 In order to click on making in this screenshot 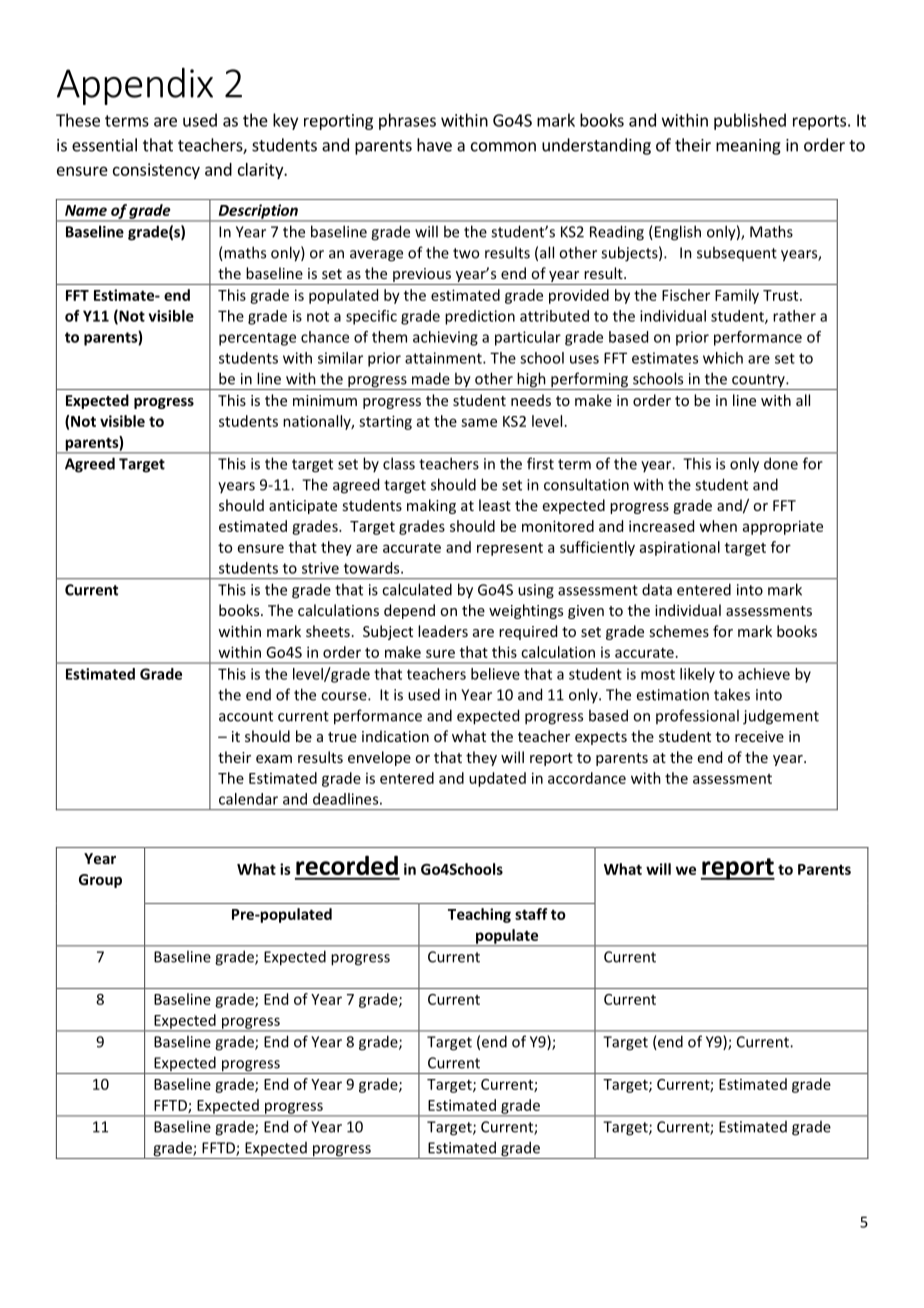, I will do `click(431, 506)`.
